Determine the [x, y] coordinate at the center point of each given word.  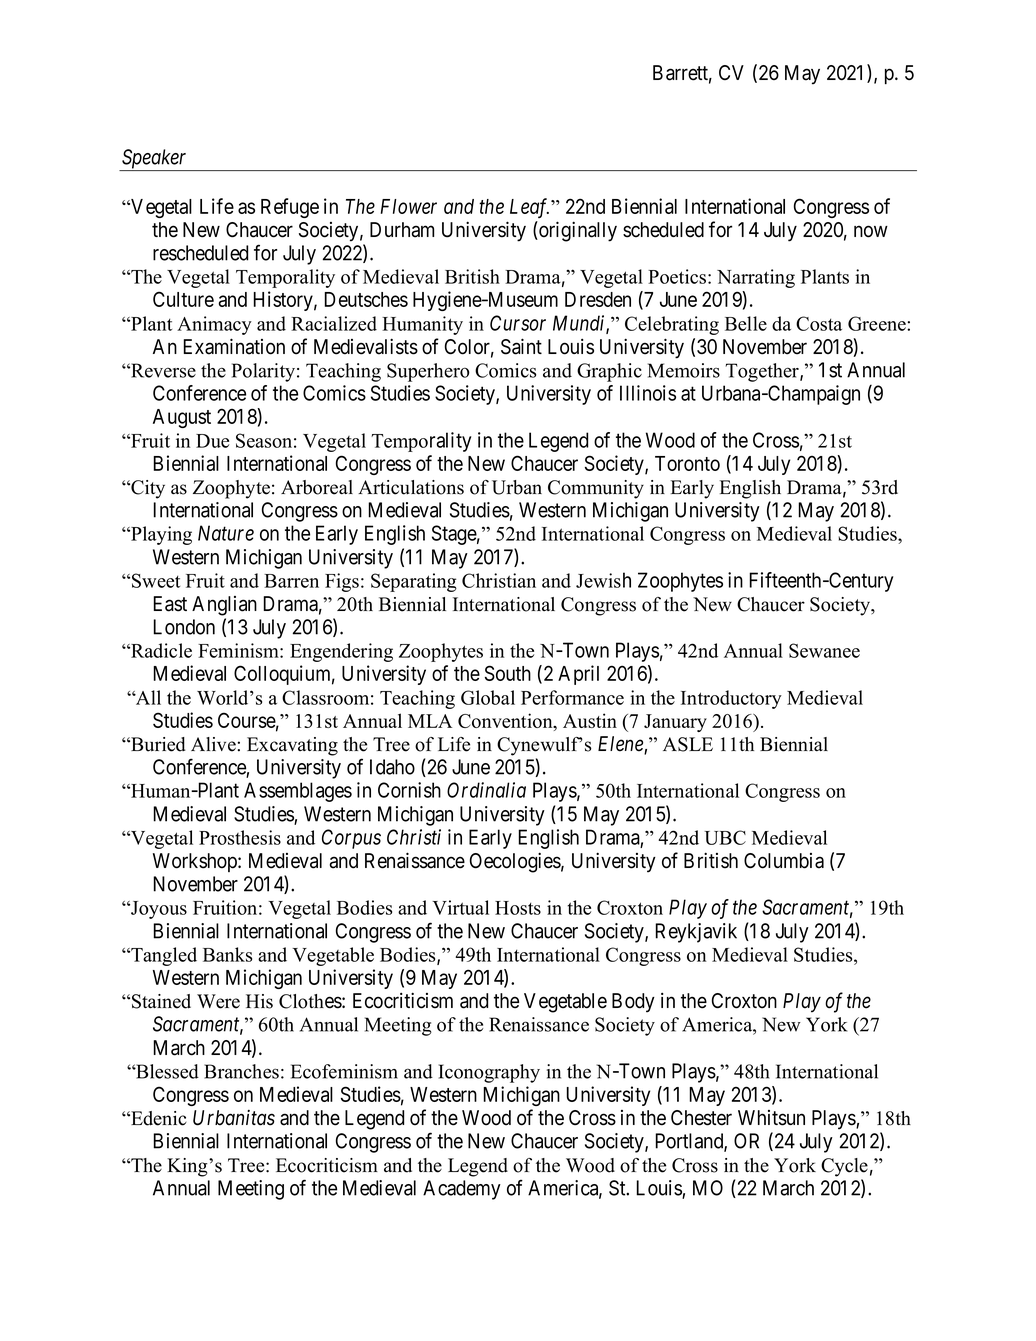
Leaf [529, 208]
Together [763, 372]
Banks [227, 954]
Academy [462, 1190]
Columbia [784, 861]
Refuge [290, 208]
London [184, 627]
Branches [241, 1071]
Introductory [731, 699]
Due [212, 441]
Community [596, 489]
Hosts [518, 908]
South [508, 673]
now [871, 231]
